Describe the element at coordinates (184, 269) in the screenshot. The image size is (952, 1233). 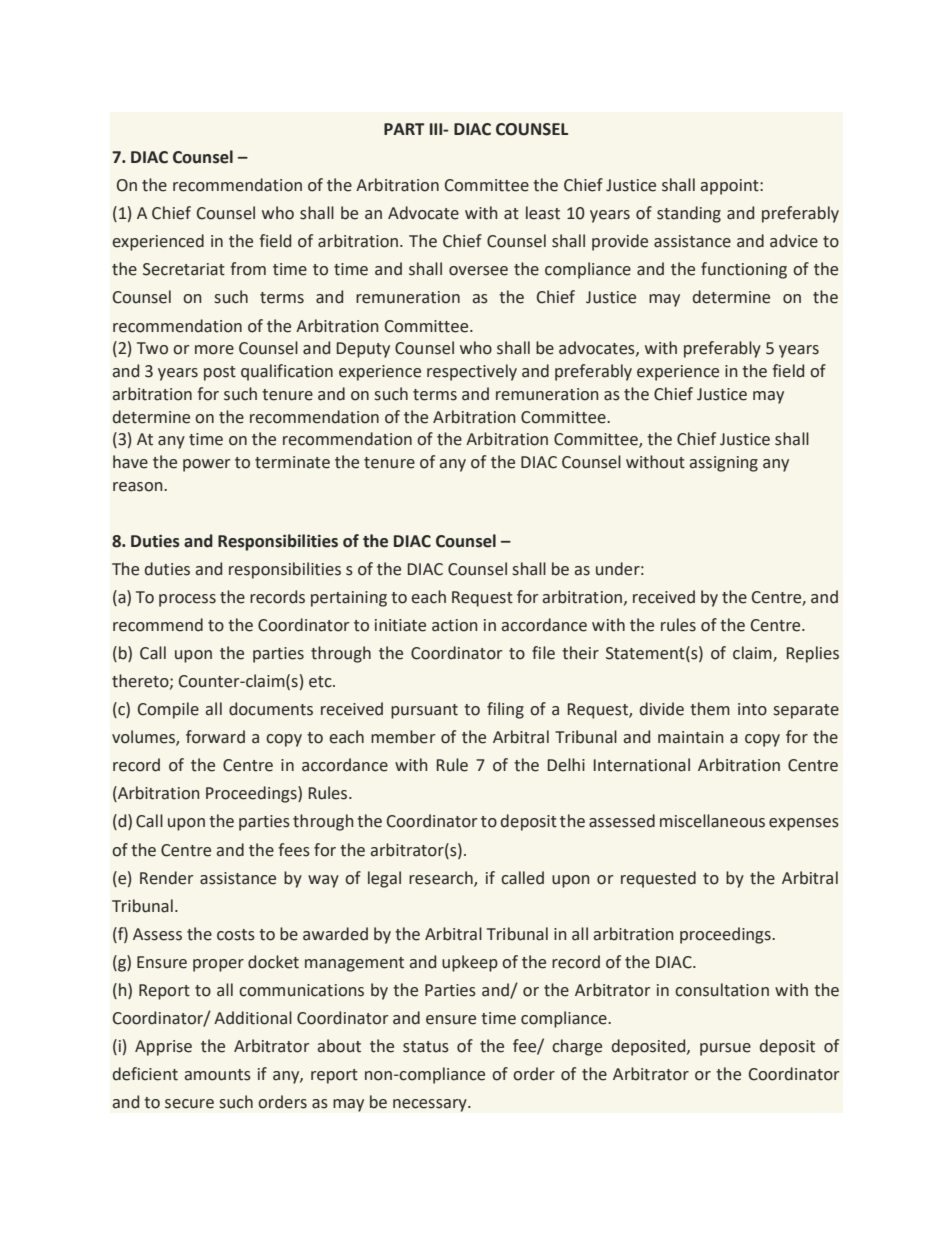
I see `Secretariat` at that location.
